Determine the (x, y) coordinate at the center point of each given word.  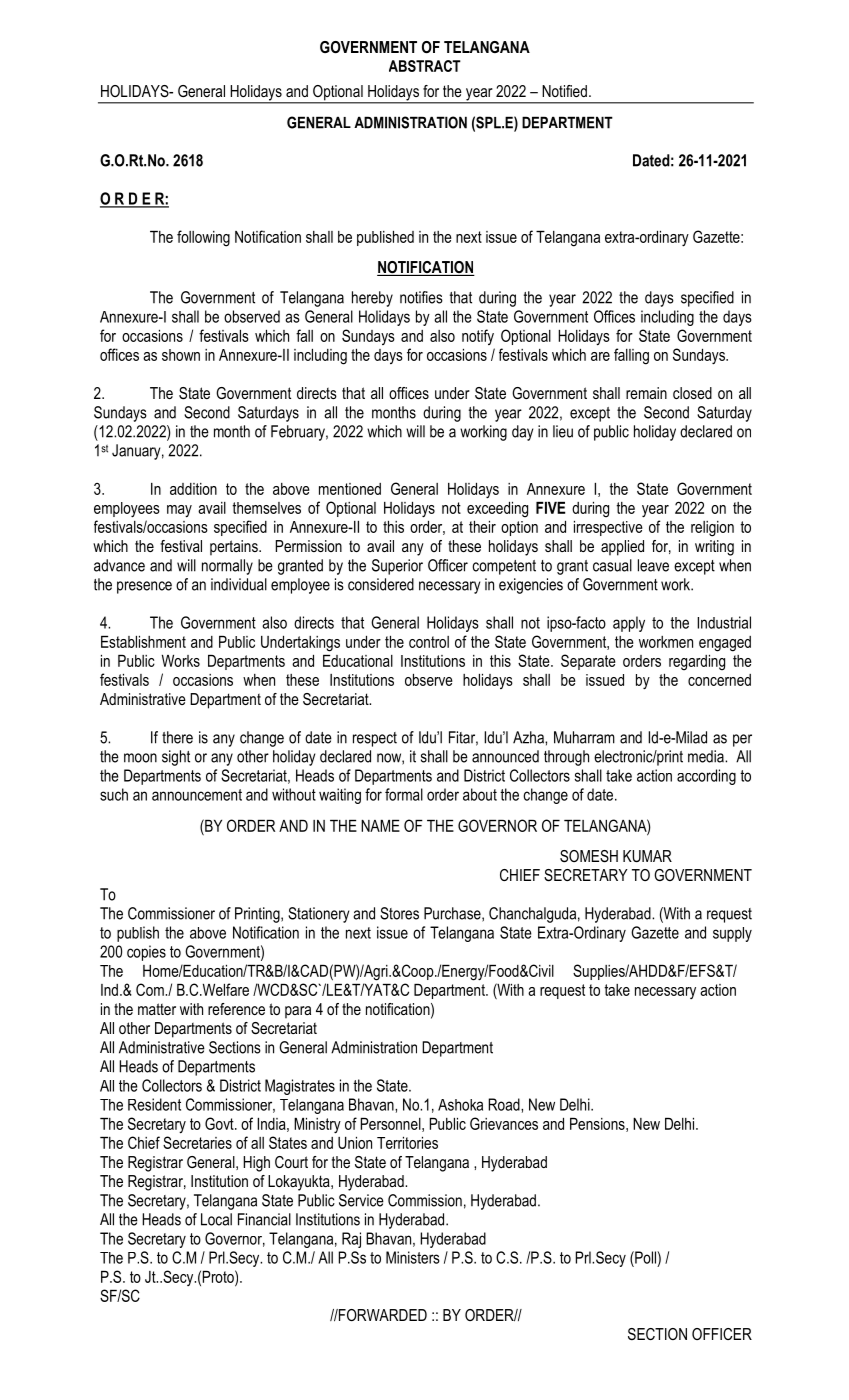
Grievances (504, 1123)
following (203, 238)
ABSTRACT (425, 66)
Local (216, 1219)
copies (146, 953)
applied (622, 548)
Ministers (413, 1257)
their (482, 527)
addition (193, 489)
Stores (399, 913)
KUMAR (647, 856)
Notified (564, 91)
